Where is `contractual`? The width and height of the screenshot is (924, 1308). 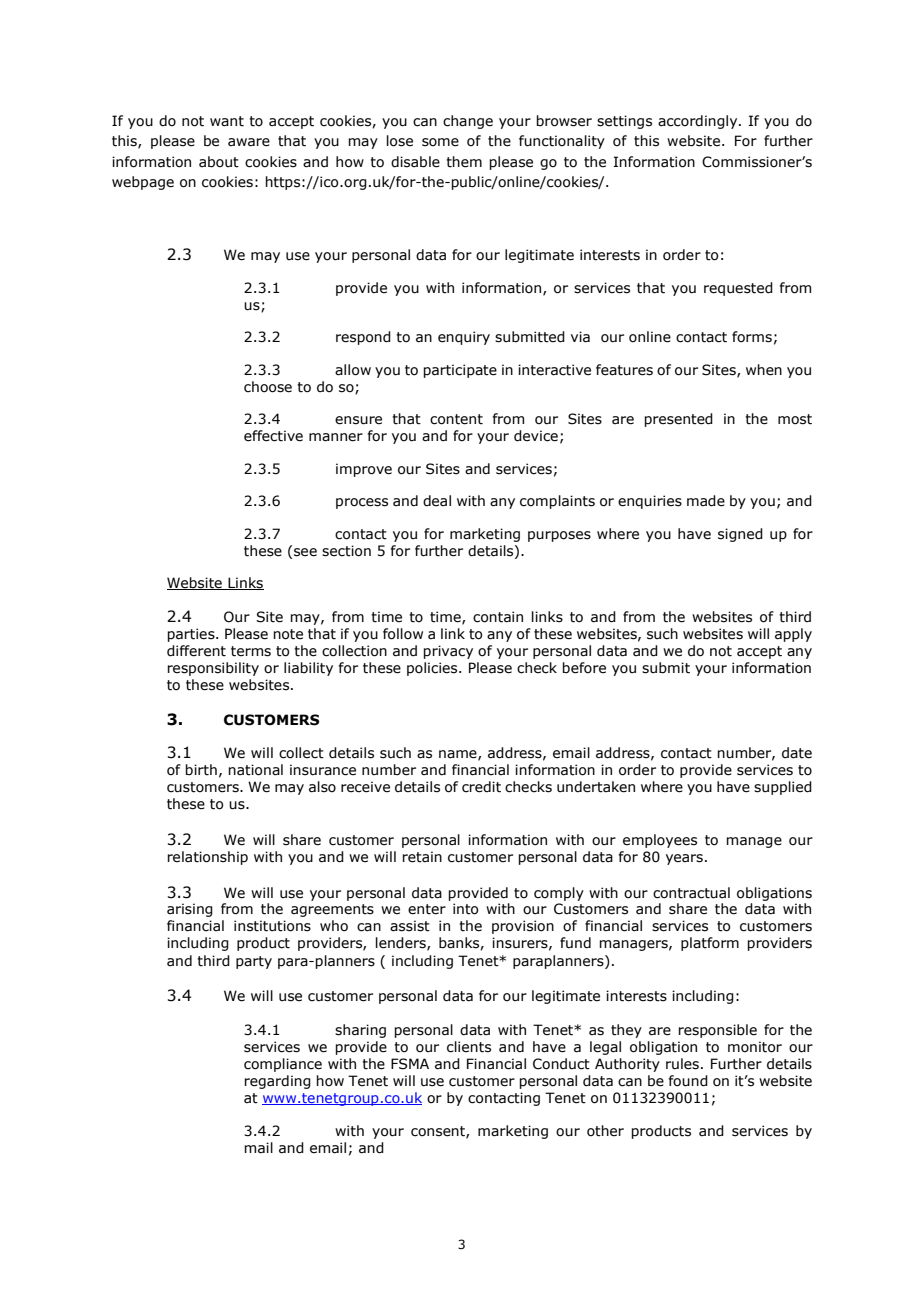 contractual is located at coordinates (691, 893).
